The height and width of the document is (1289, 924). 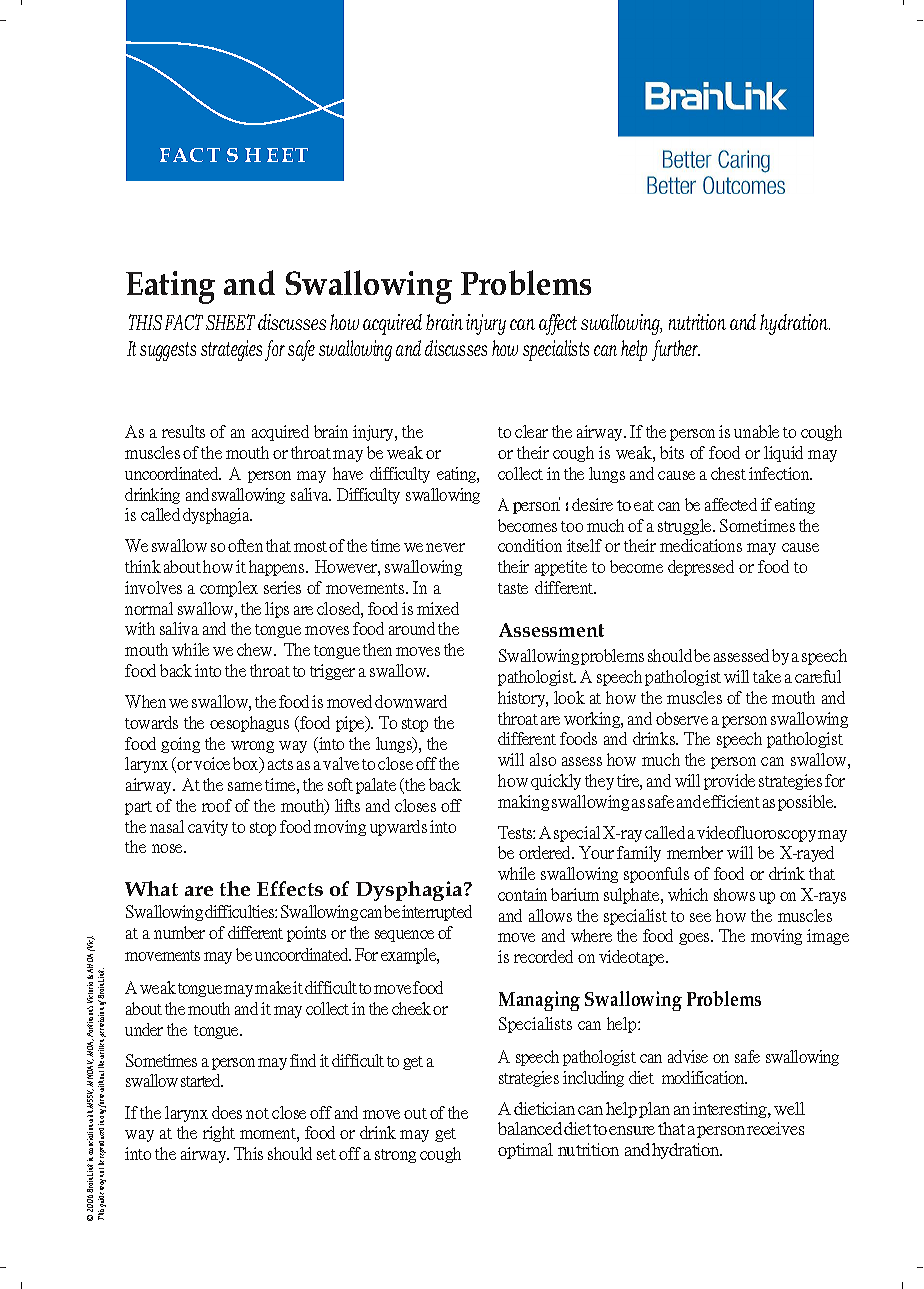 I want to click on optimal, so click(x=525, y=1151).
